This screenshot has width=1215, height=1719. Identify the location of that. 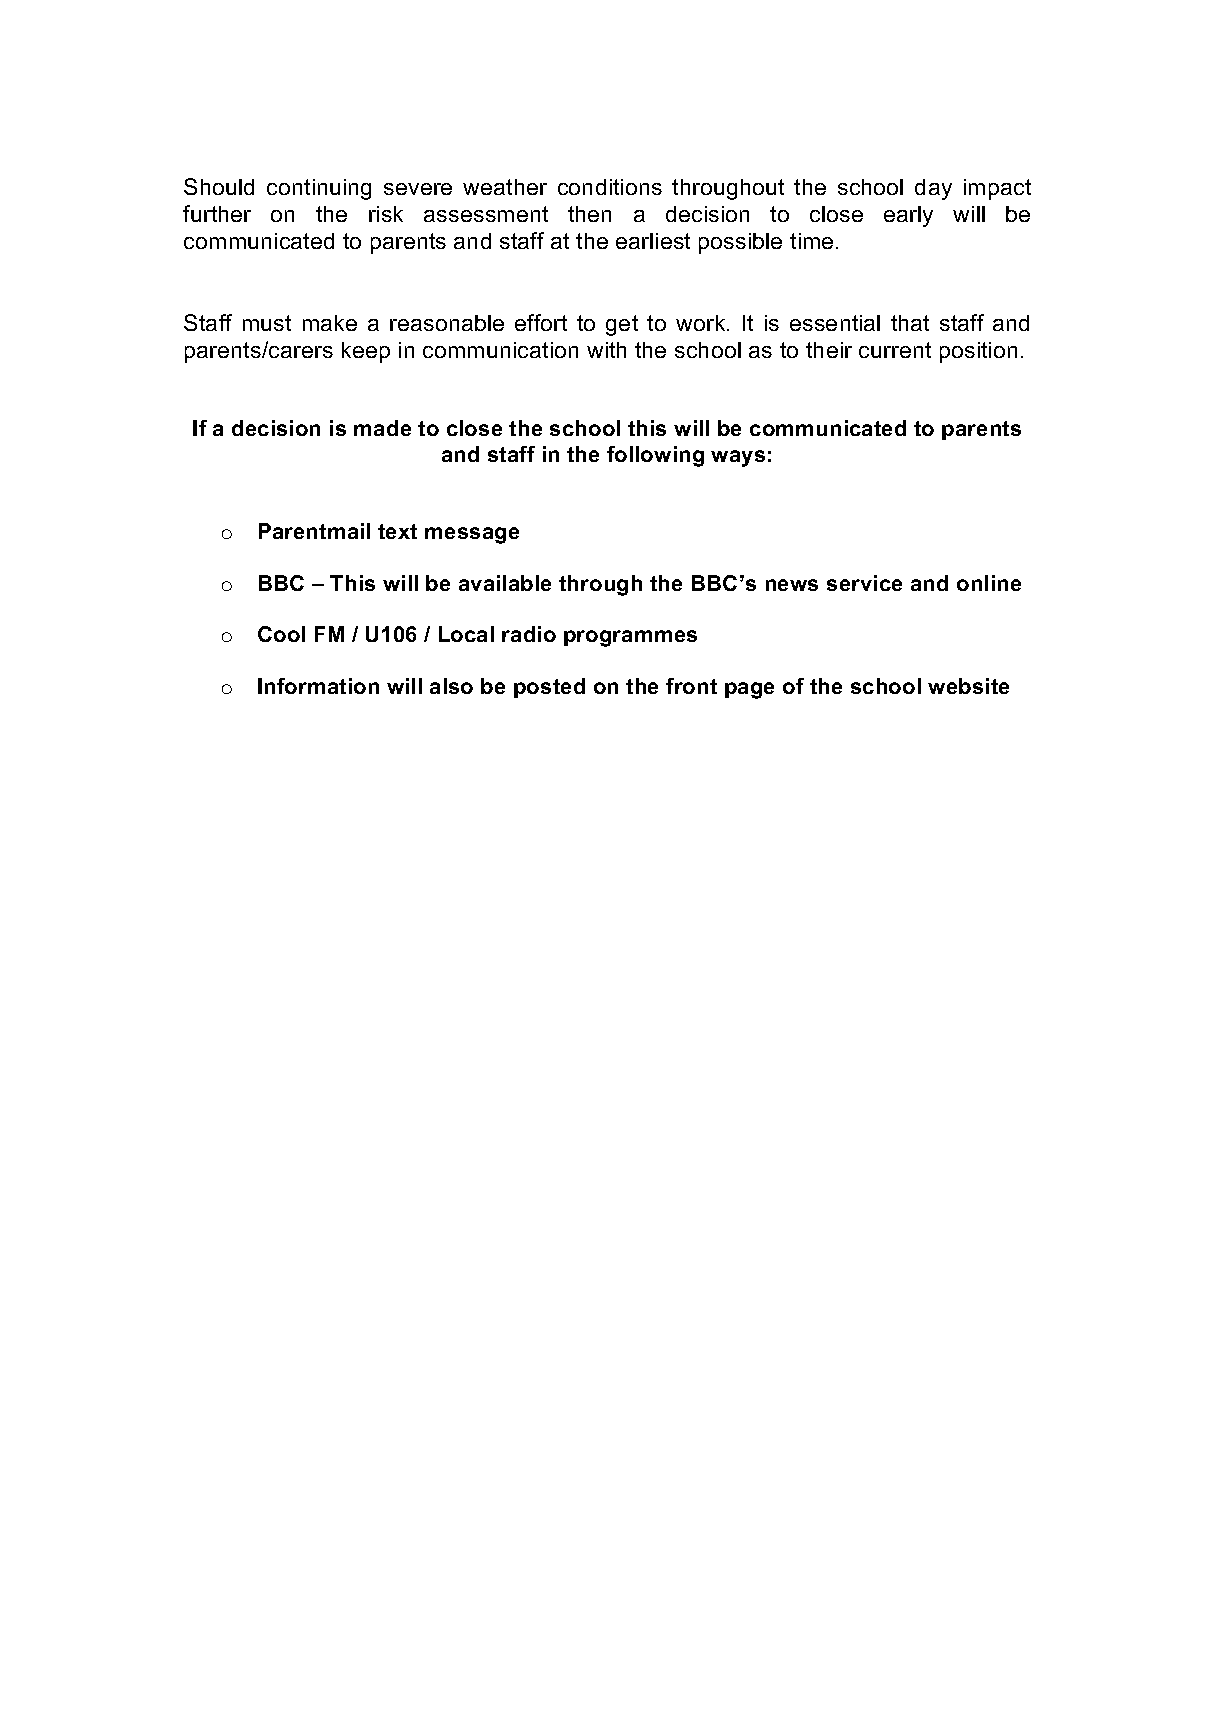
(910, 323).
